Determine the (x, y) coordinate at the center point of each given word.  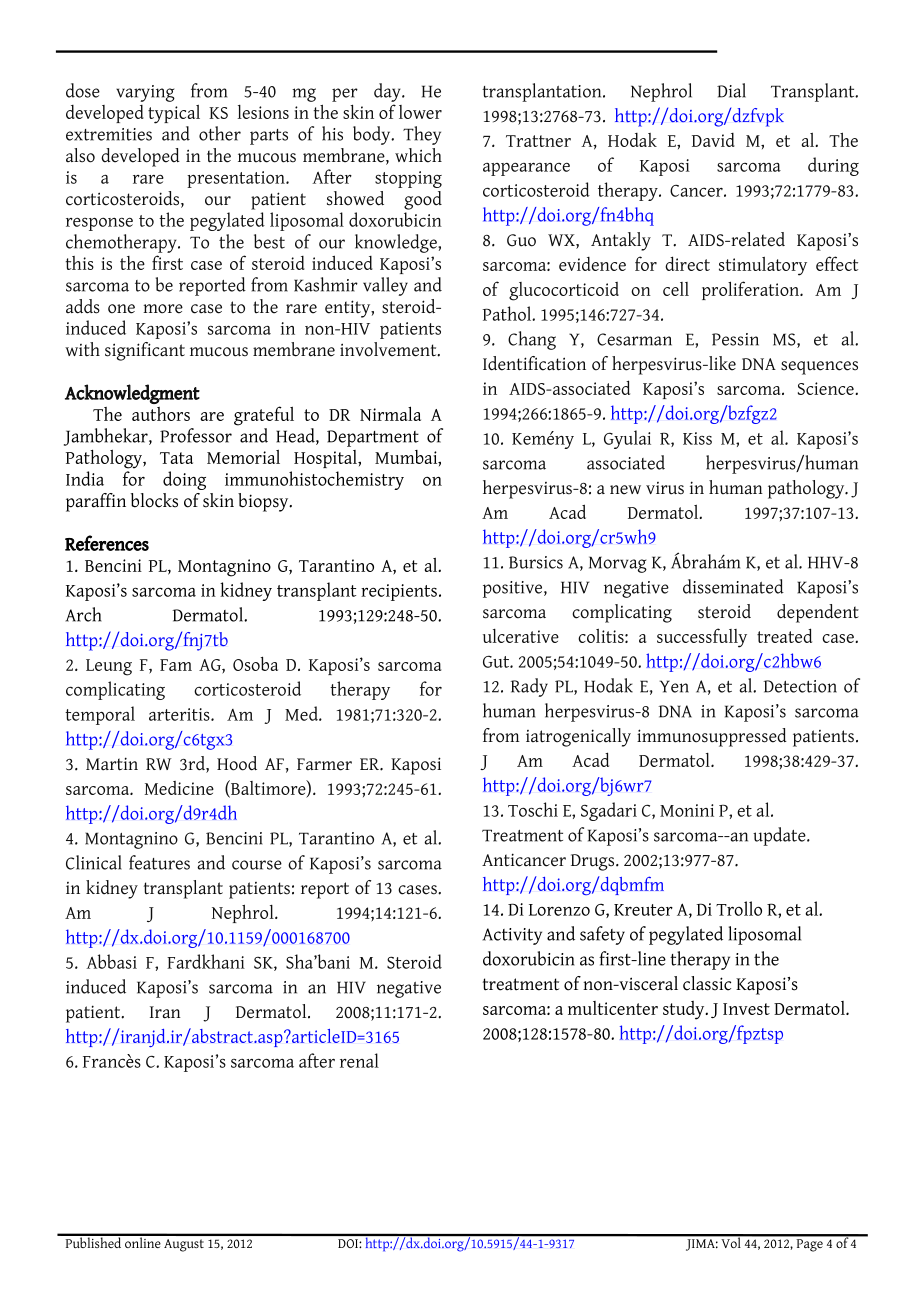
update (780, 836)
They (422, 135)
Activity (512, 936)
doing (184, 480)
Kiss (697, 438)
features (159, 862)
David (713, 140)
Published (93, 1241)
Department (373, 438)
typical (174, 114)
